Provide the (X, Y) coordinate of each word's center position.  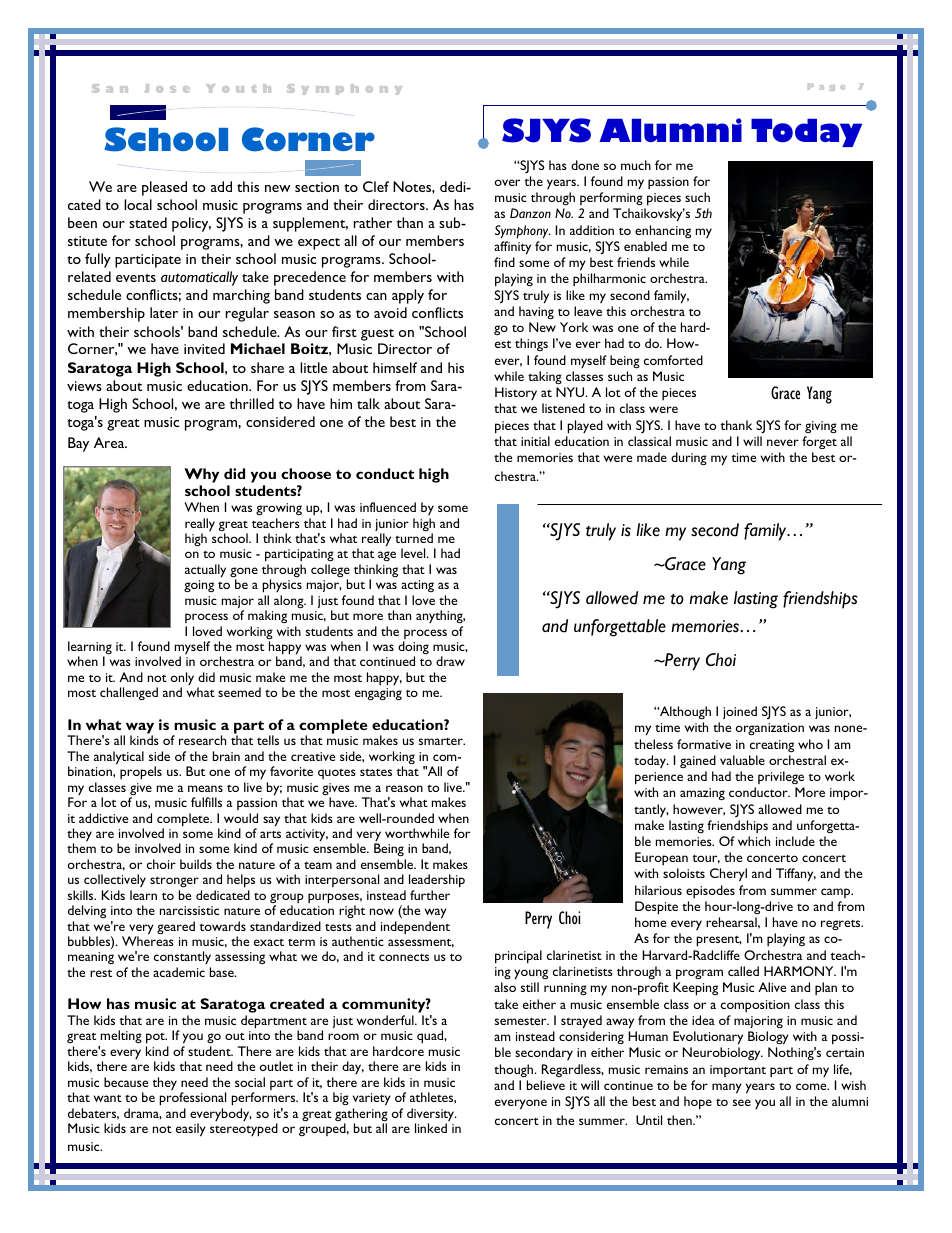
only (182, 680)
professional (192, 1099)
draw (450, 661)
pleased (164, 188)
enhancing (663, 231)
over (507, 182)
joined (740, 712)
